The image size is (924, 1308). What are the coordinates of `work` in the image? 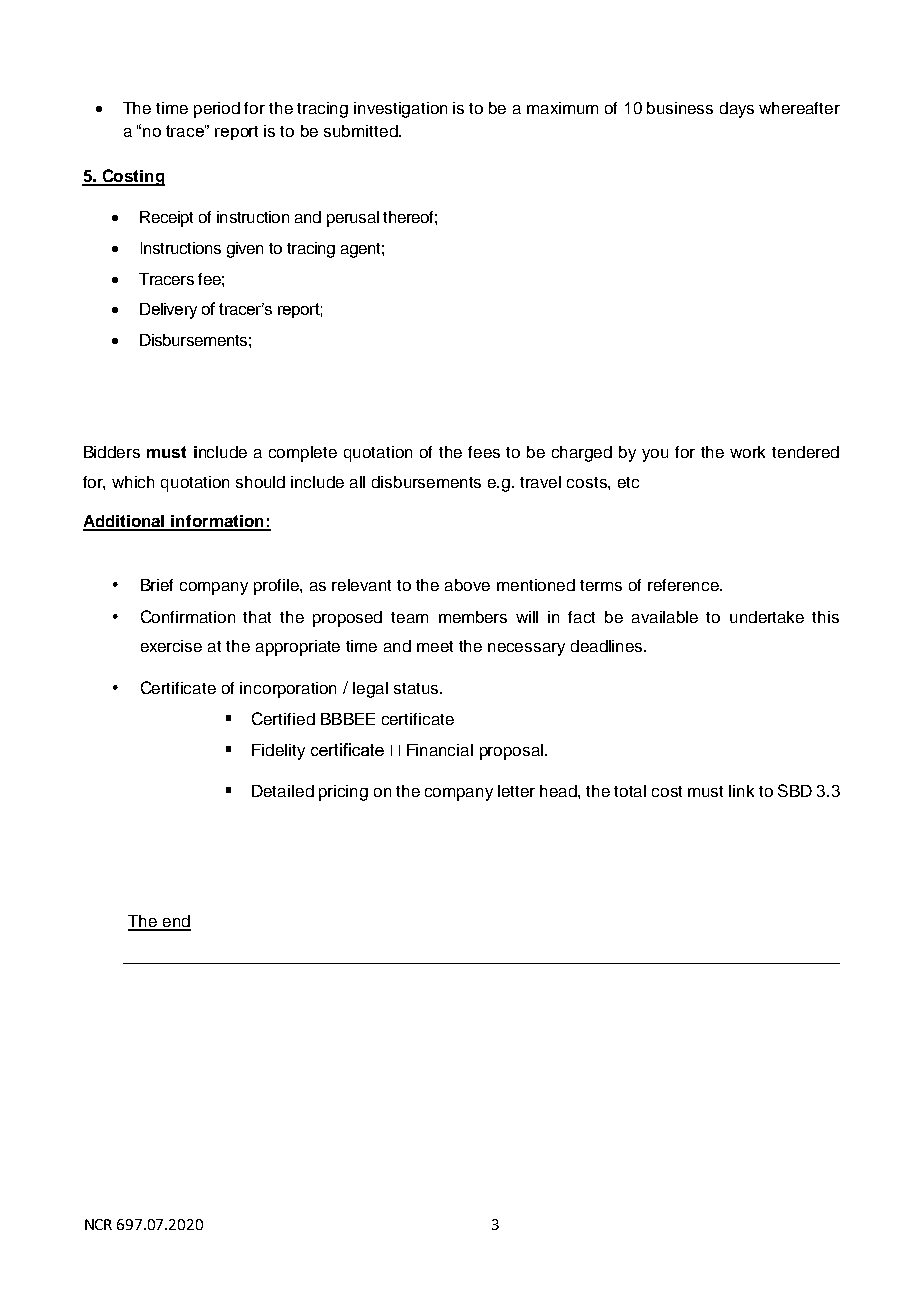 It's located at (747, 452).
